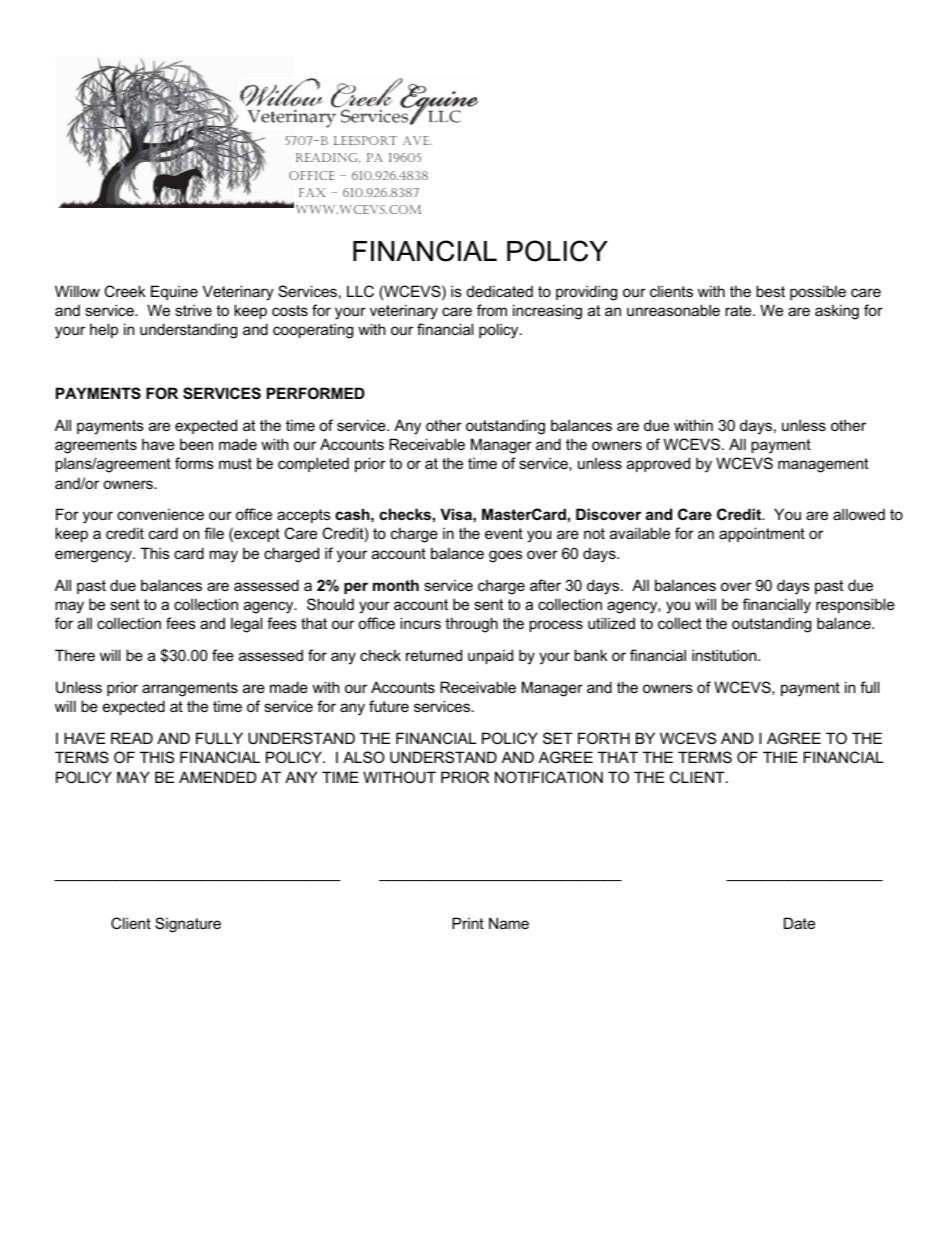 This screenshot has height=1233, width=952. Describe the element at coordinates (188, 925) in the screenshot. I see `Signature` at that location.
